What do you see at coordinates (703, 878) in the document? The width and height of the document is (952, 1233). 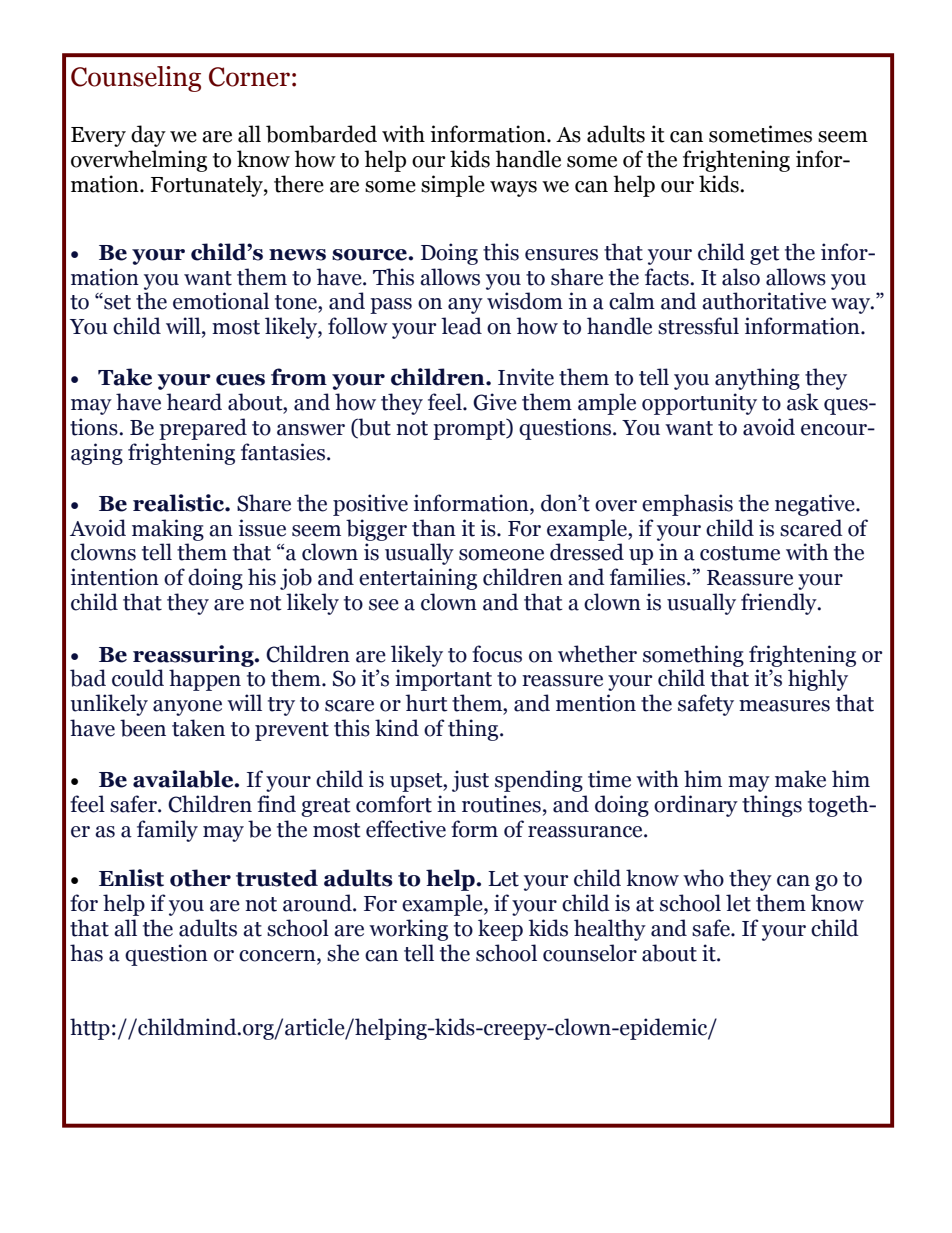 I see `who` at bounding box center [703, 878].
